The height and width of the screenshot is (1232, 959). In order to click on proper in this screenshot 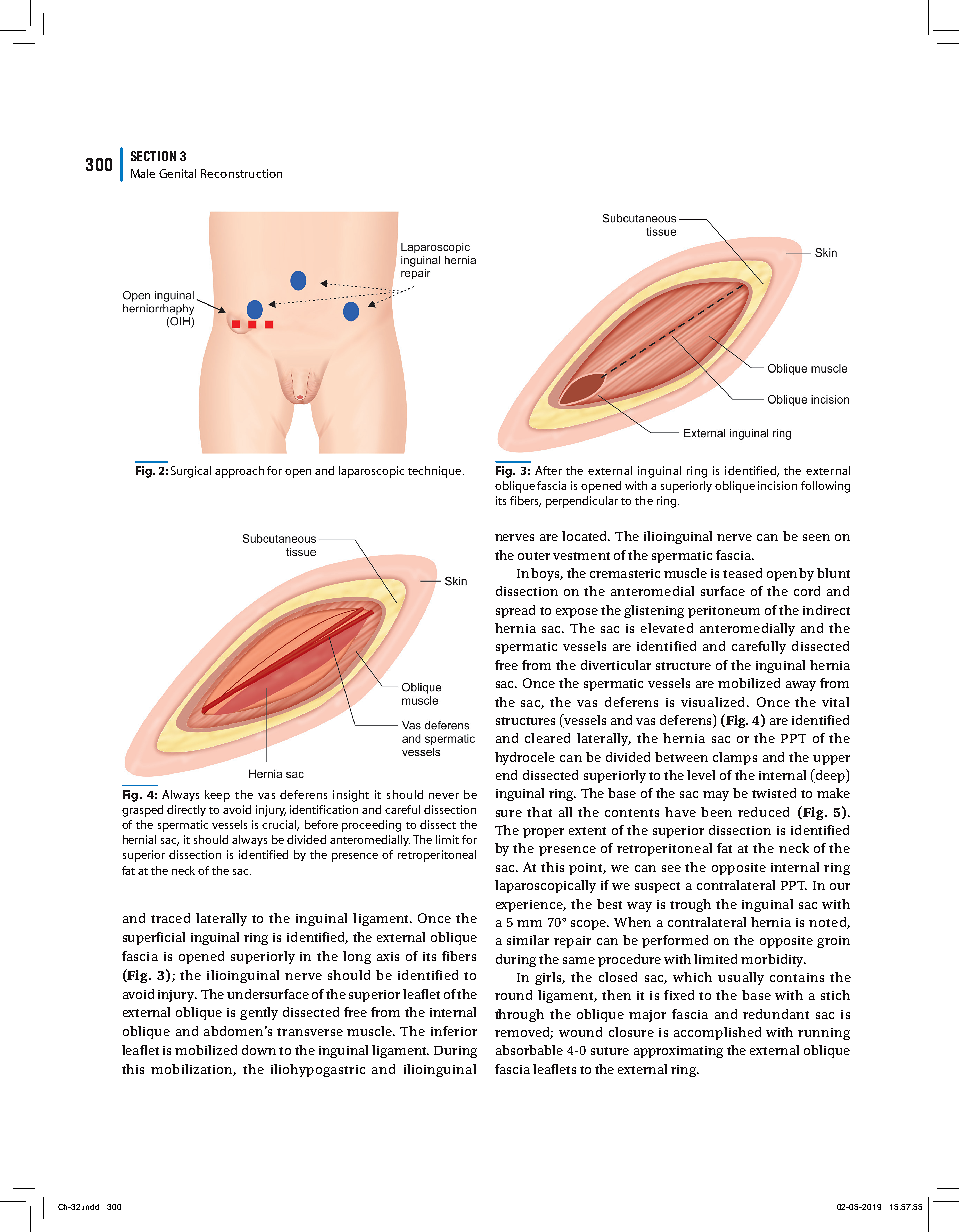, I will do `click(543, 833)`.
